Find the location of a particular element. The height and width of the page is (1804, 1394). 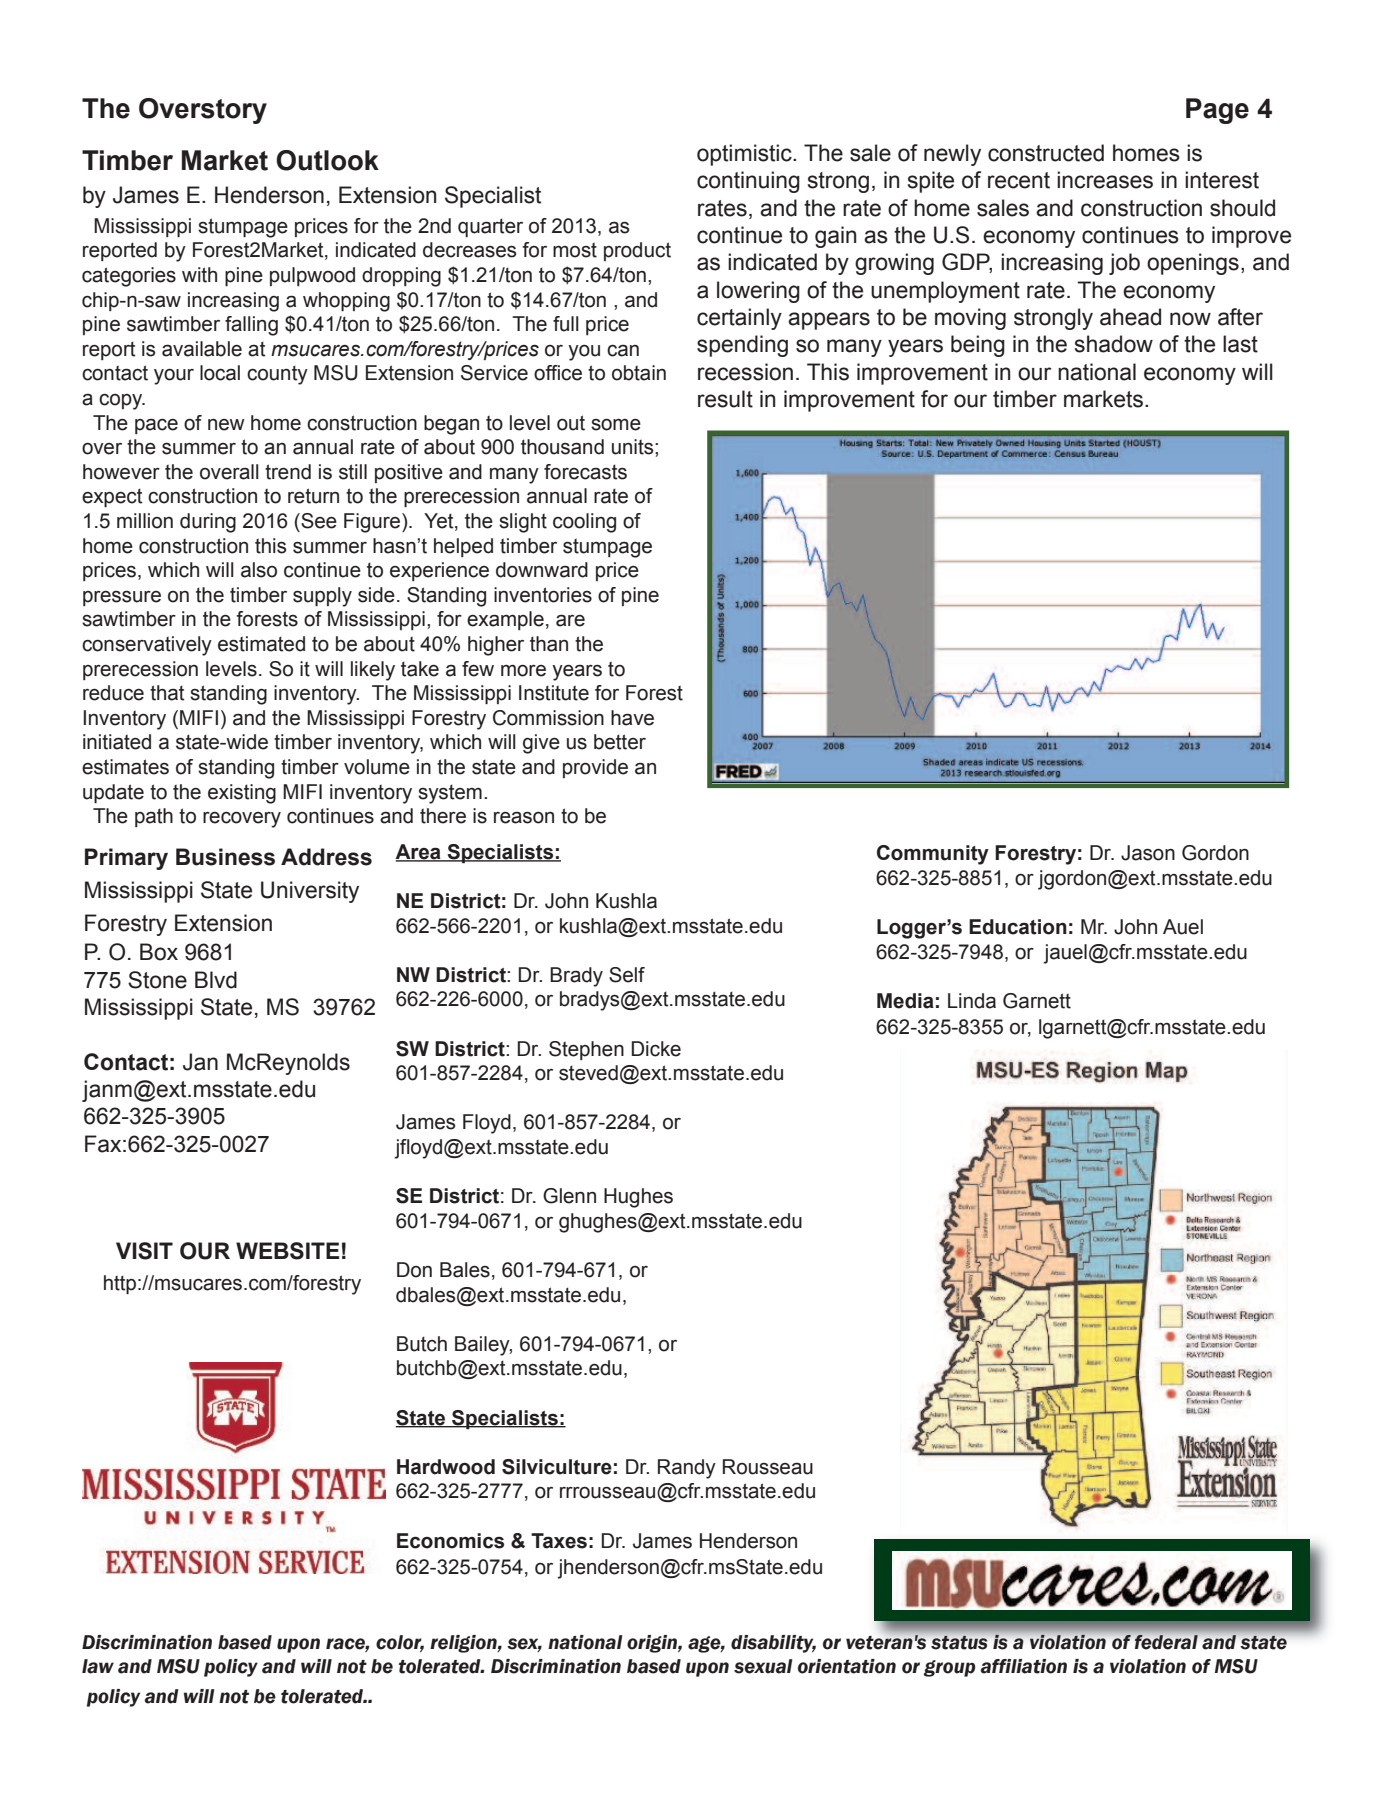

Self is located at coordinates (627, 975).
